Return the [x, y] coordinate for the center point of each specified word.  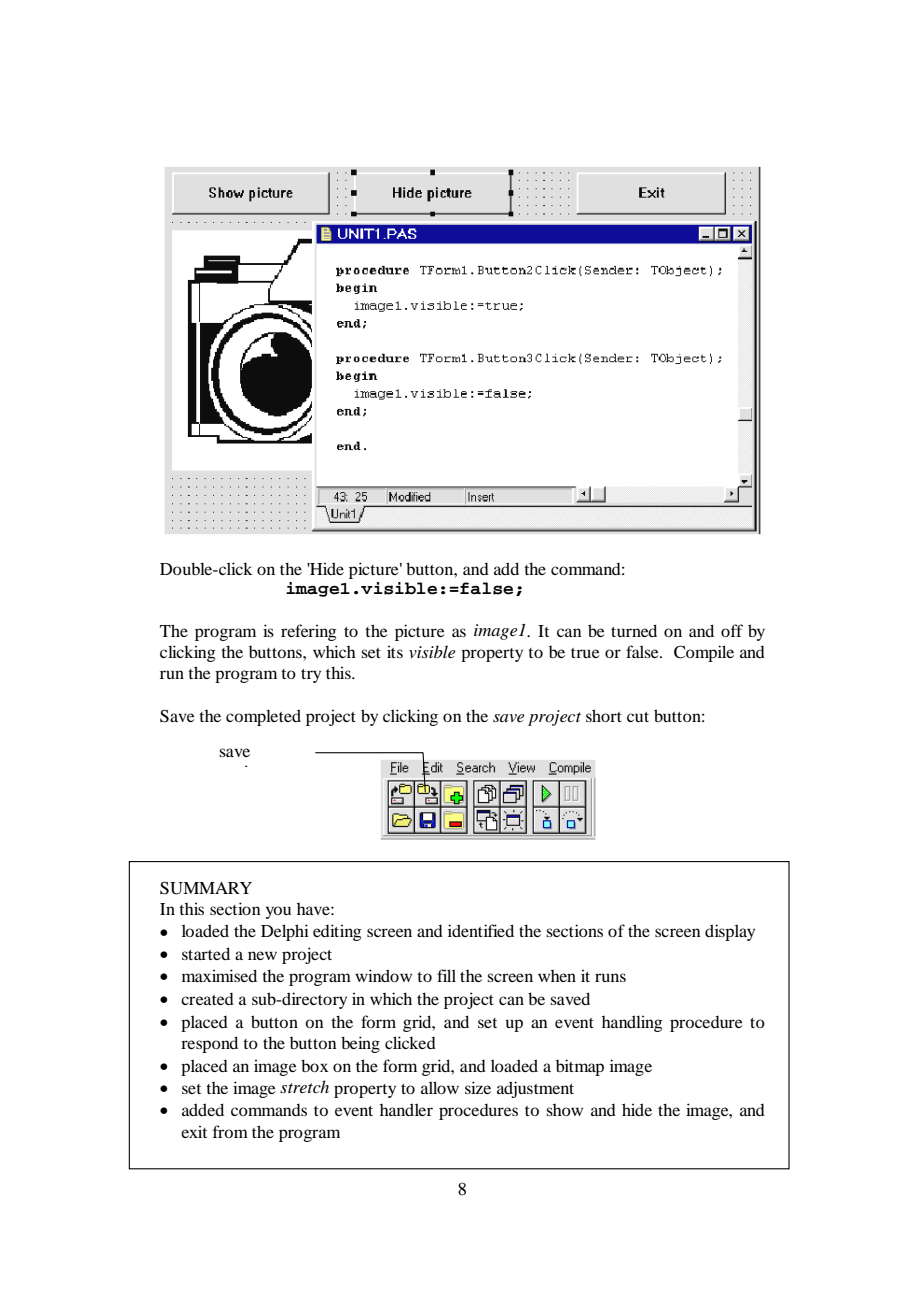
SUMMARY [206, 888]
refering [309, 632]
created [207, 999]
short [604, 715]
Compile [704, 653]
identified [481, 930]
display [730, 932]
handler [406, 1109]
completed [263, 717]
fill [446, 975]
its [395, 651]
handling [632, 1023]
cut [638, 717]
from [230, 1131]
